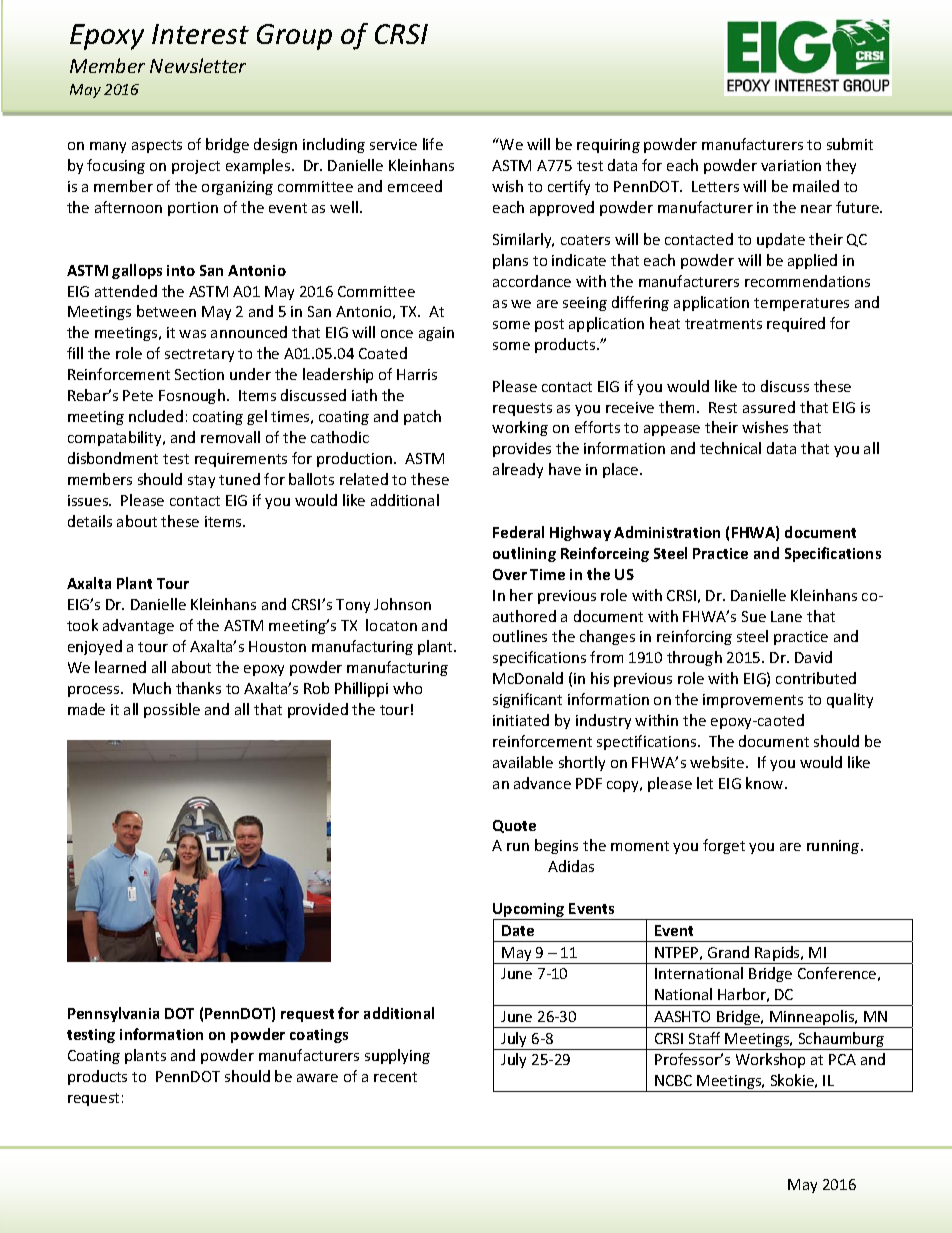 This screenshot has height=1233, width=952. Describe the element at coordinates (433, 144) in the screenshot. I see `life` at that location.
